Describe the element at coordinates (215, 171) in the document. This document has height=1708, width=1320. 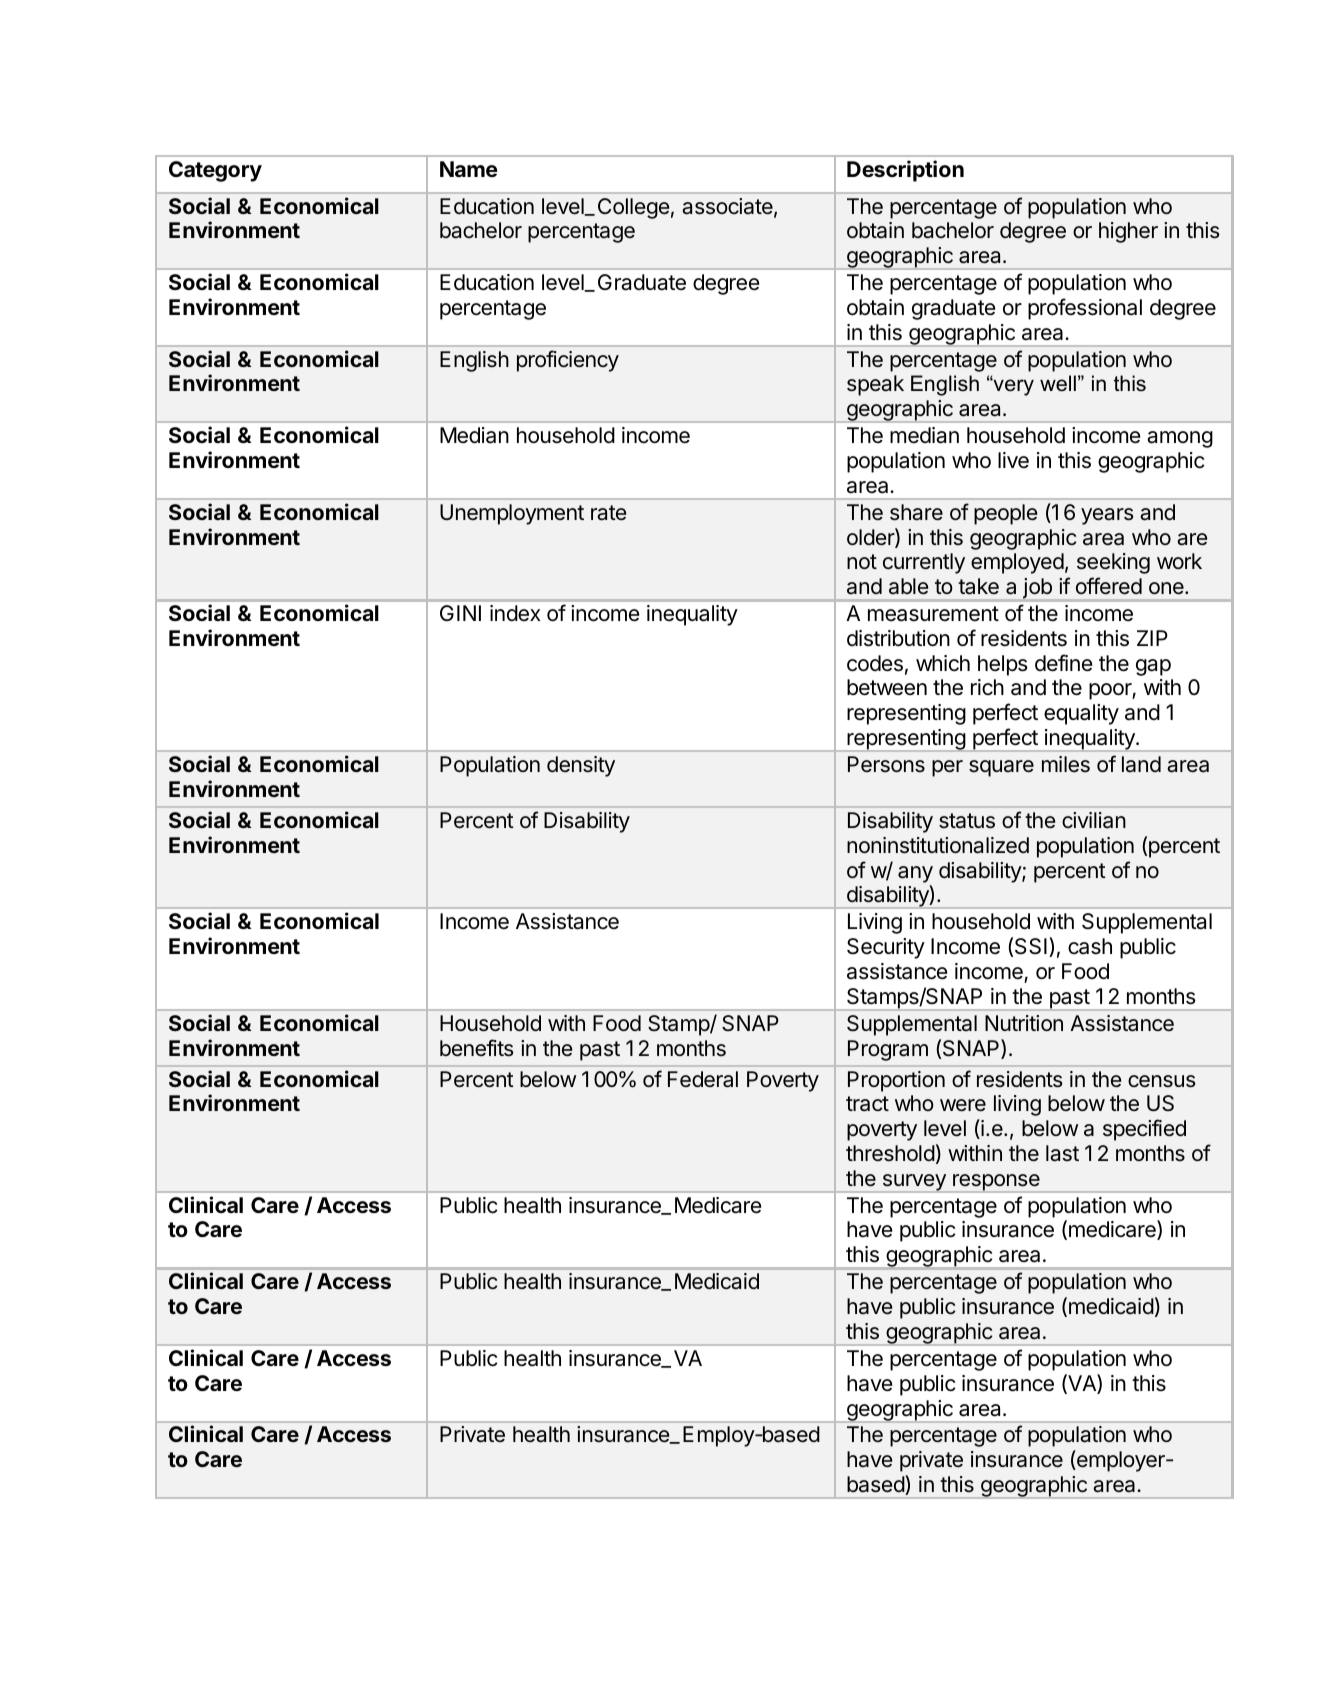
I see `Category` at that location.
